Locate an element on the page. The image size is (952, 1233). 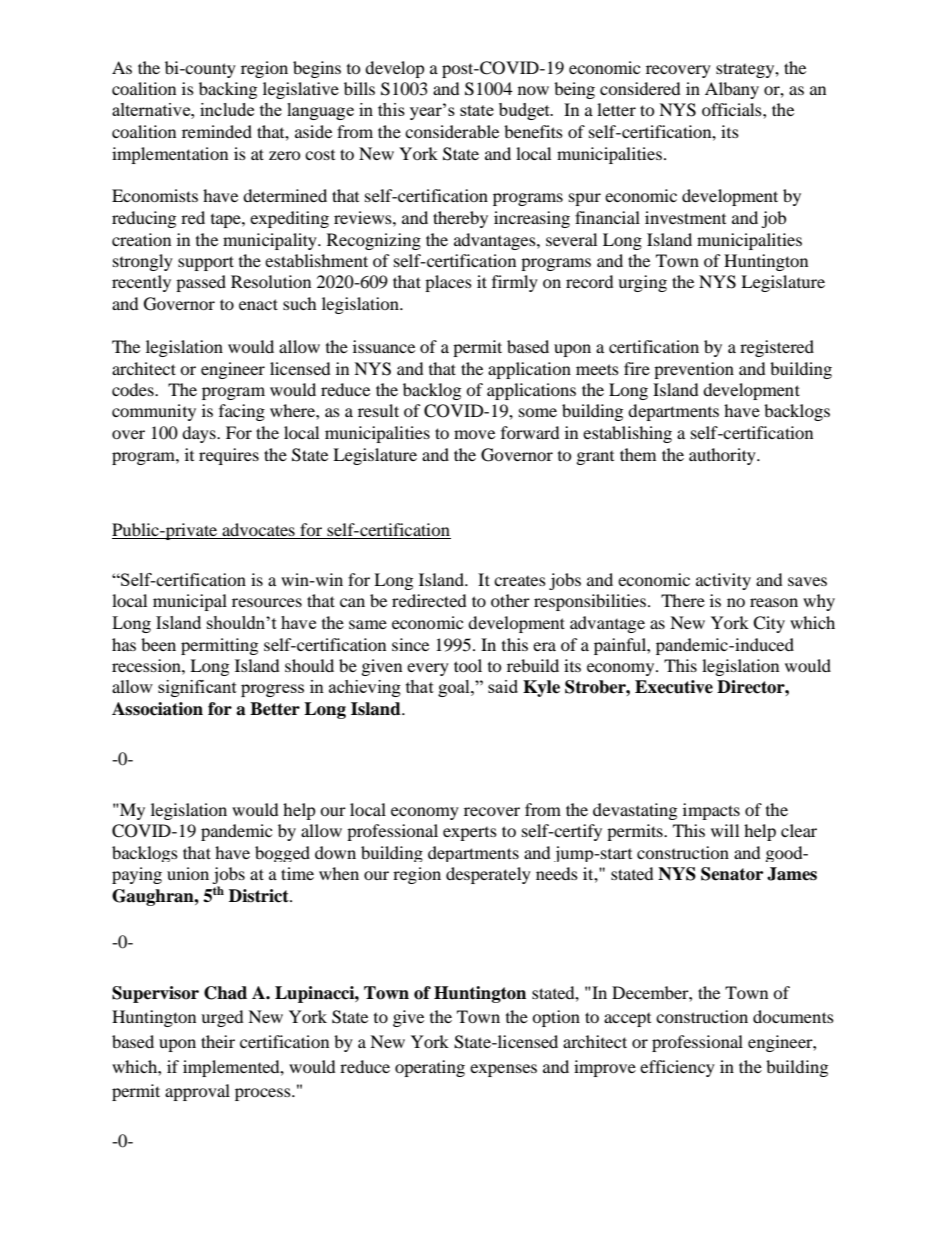
activity is located at coordinates (723, 581).
